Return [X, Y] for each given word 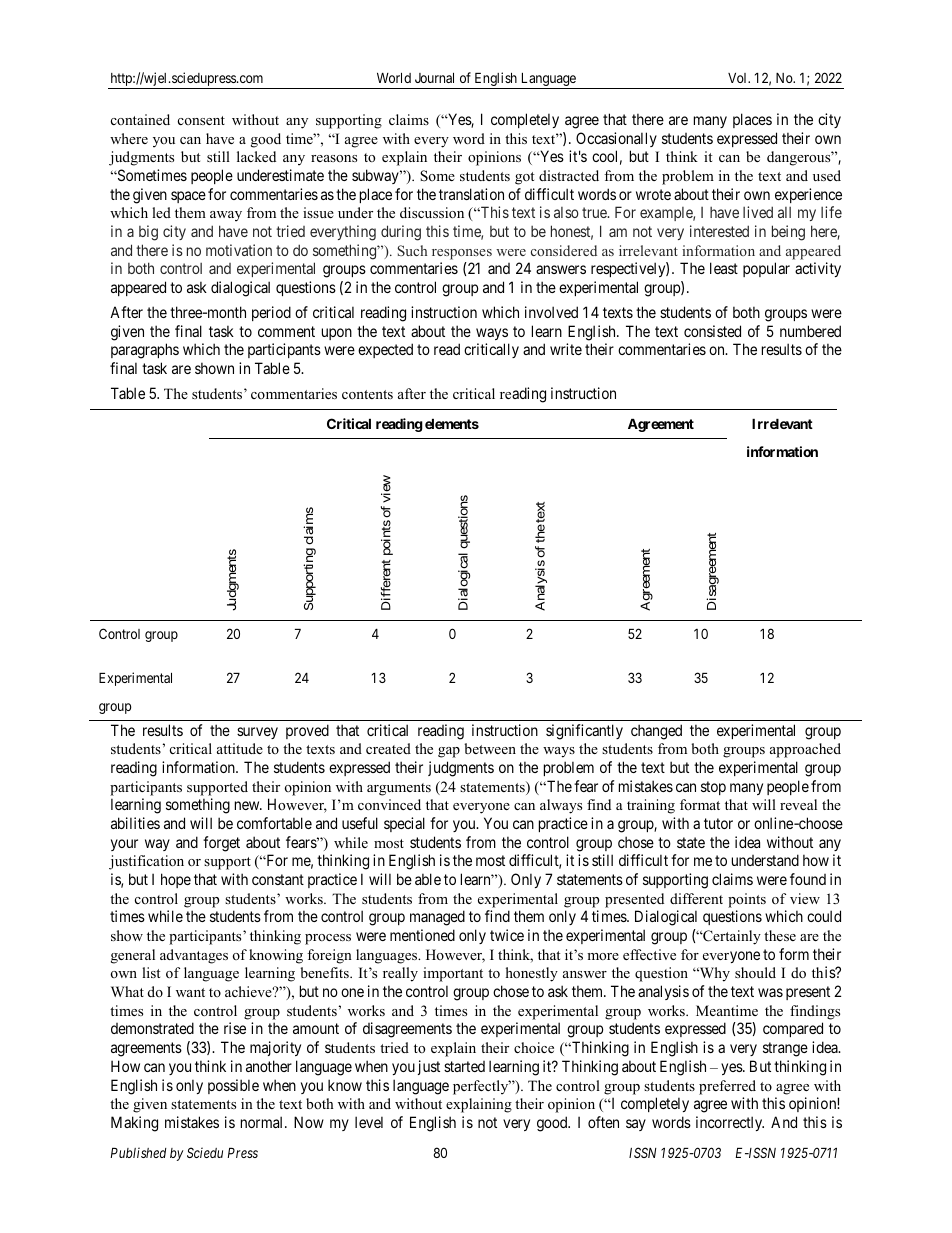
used [827, 175]
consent [201, 120]
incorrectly [730, 1123]
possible [233, 1086]
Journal [434, 78]
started [464, 1066]
